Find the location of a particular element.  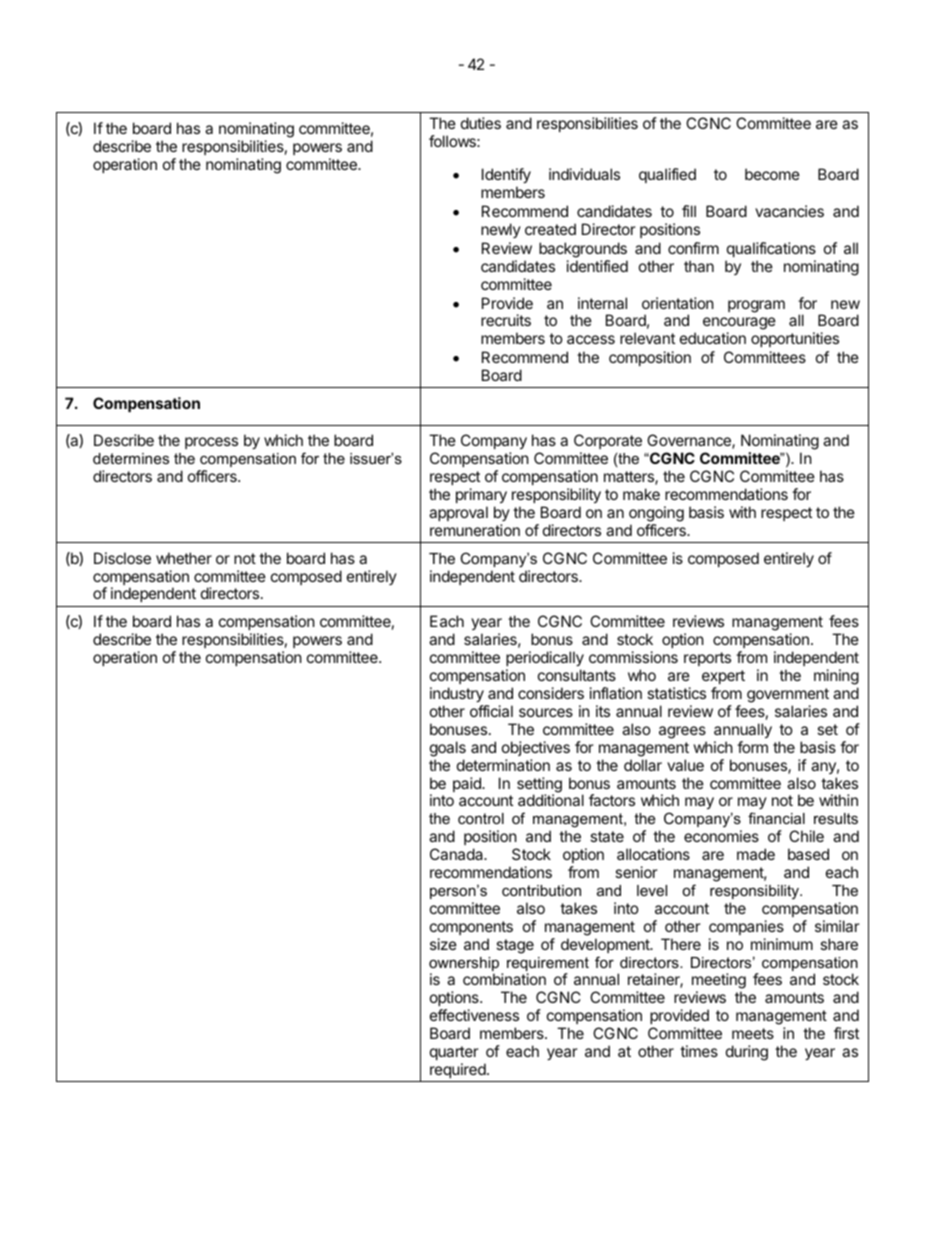

Identify is located at coordinates (506, 175).
